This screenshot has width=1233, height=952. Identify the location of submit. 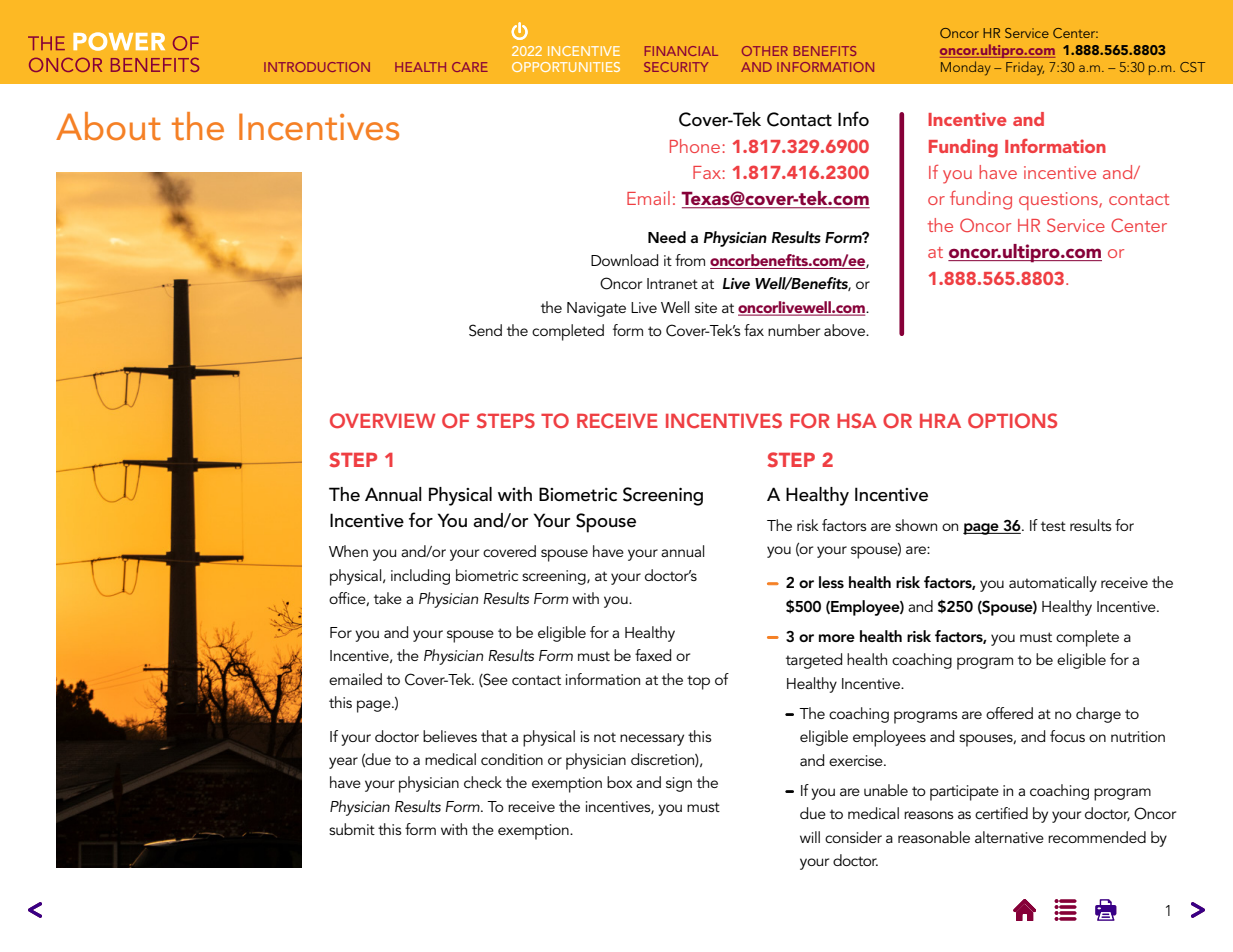
(352, 829).
